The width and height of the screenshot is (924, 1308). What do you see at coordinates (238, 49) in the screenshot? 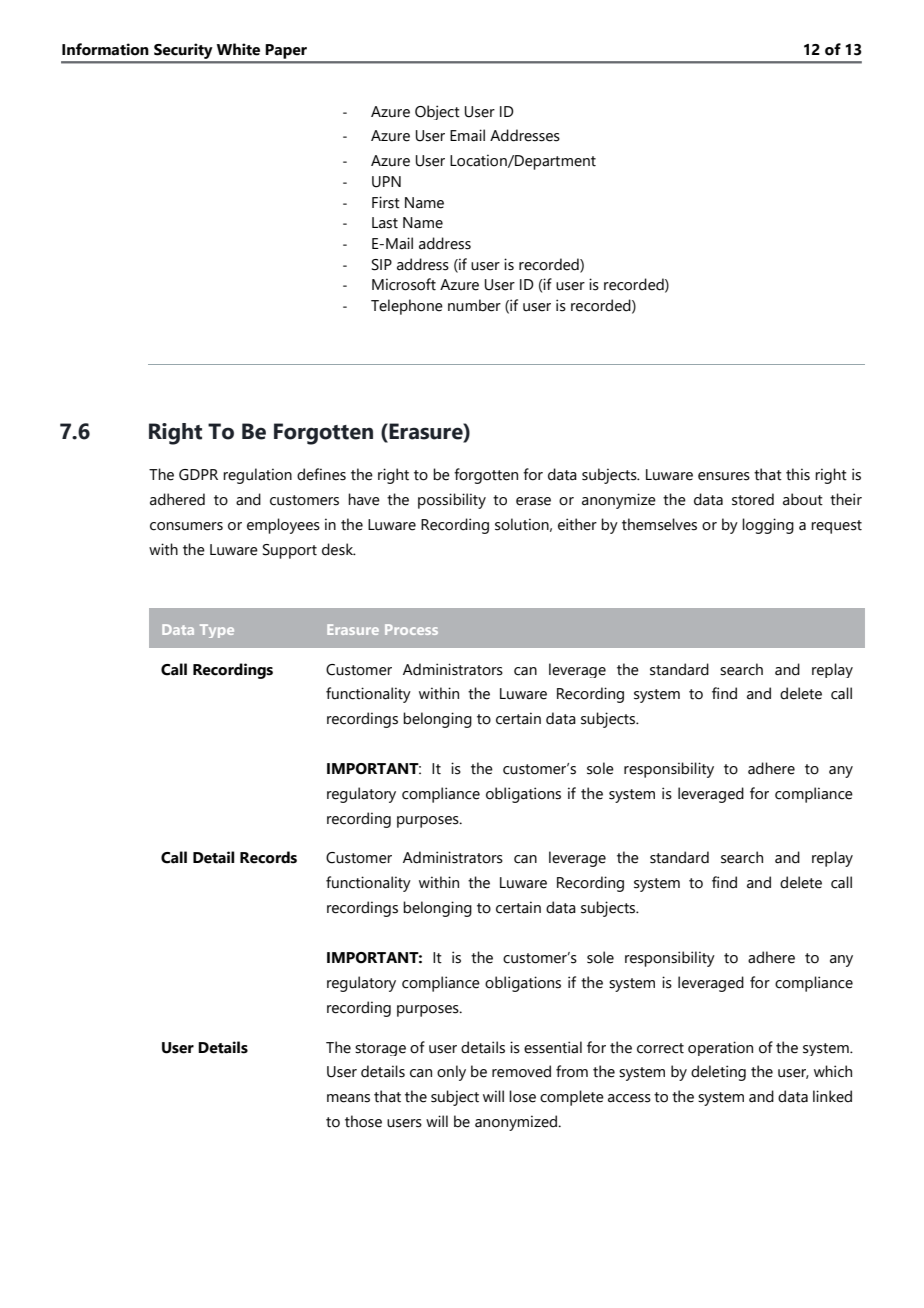
I see `White` at bounding box center [238, 49].
